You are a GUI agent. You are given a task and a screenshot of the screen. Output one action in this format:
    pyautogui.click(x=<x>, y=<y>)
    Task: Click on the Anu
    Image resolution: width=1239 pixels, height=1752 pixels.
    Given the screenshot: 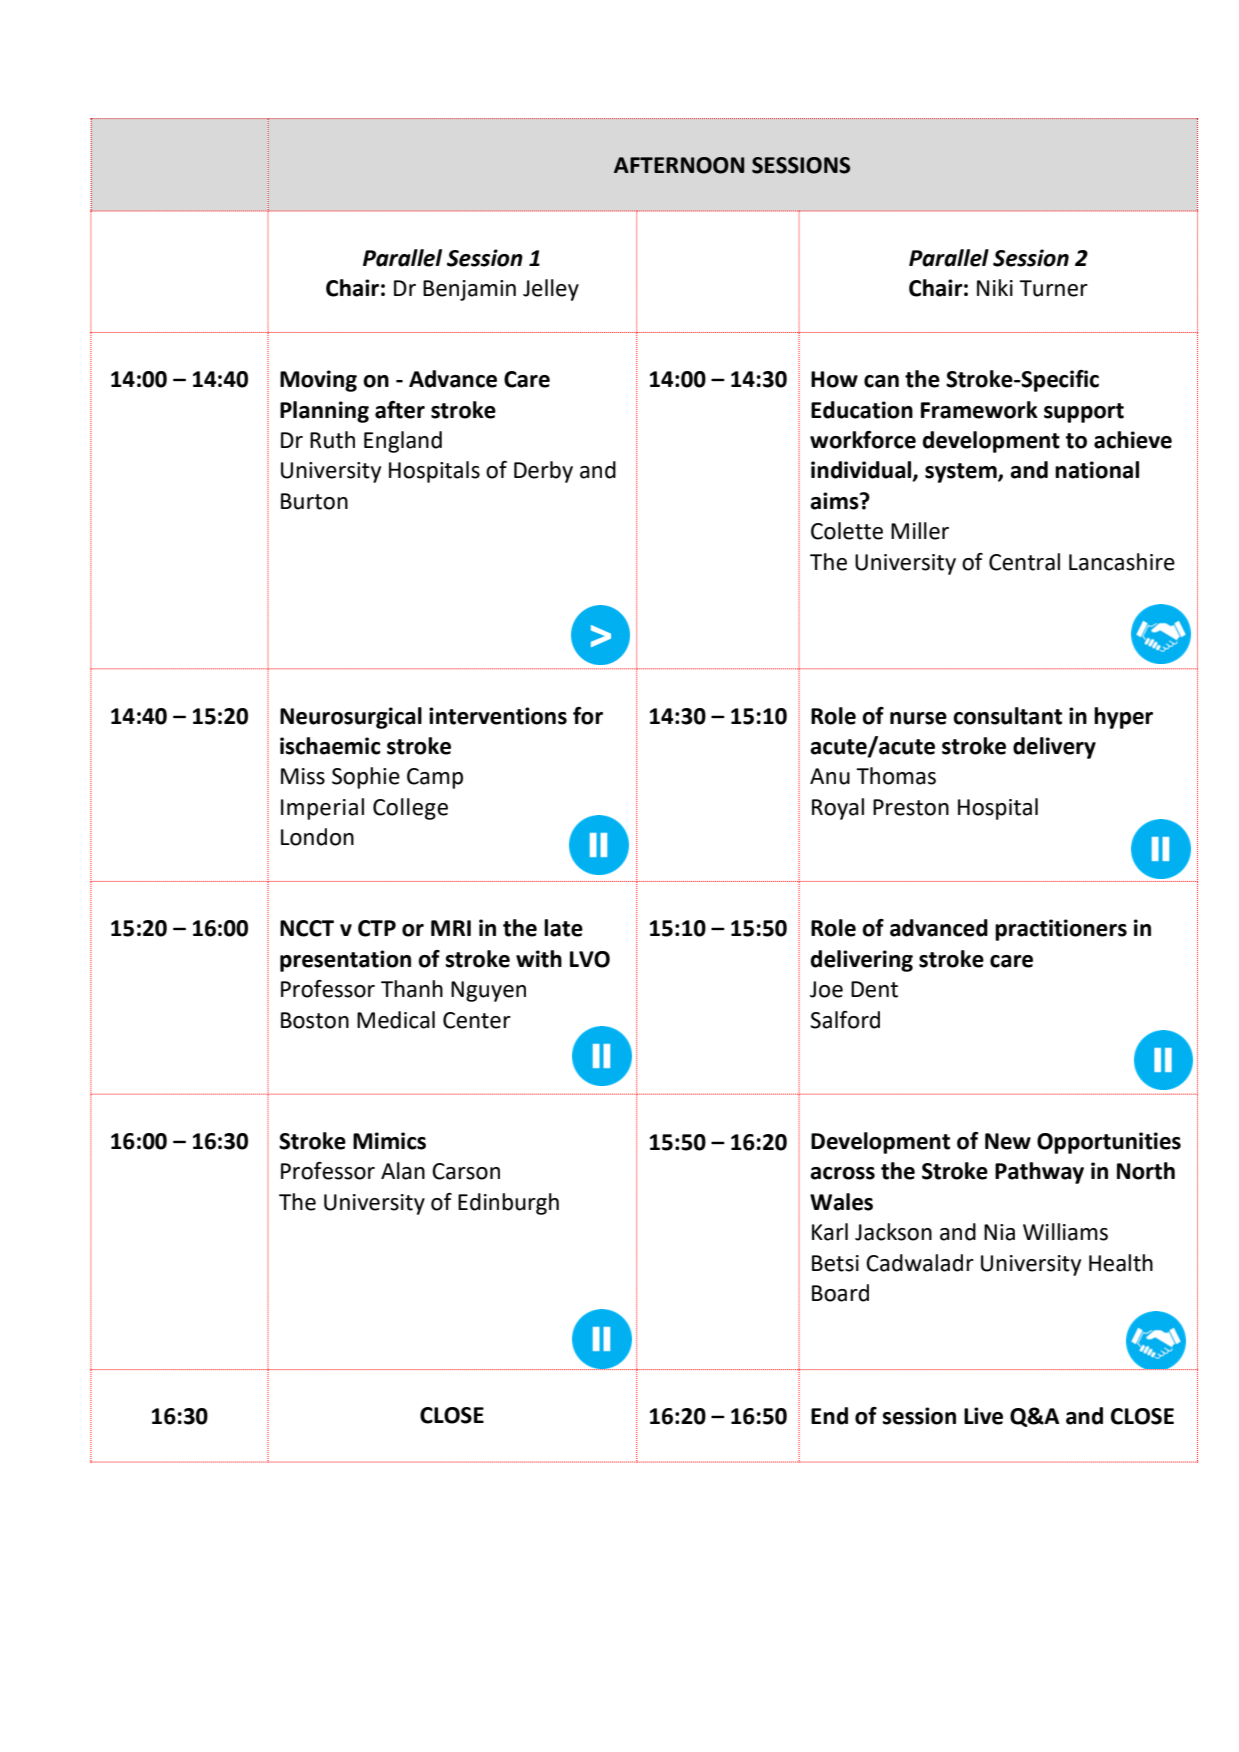 What is the action you would take?
    pyautogui.click(x=830, y=776)
